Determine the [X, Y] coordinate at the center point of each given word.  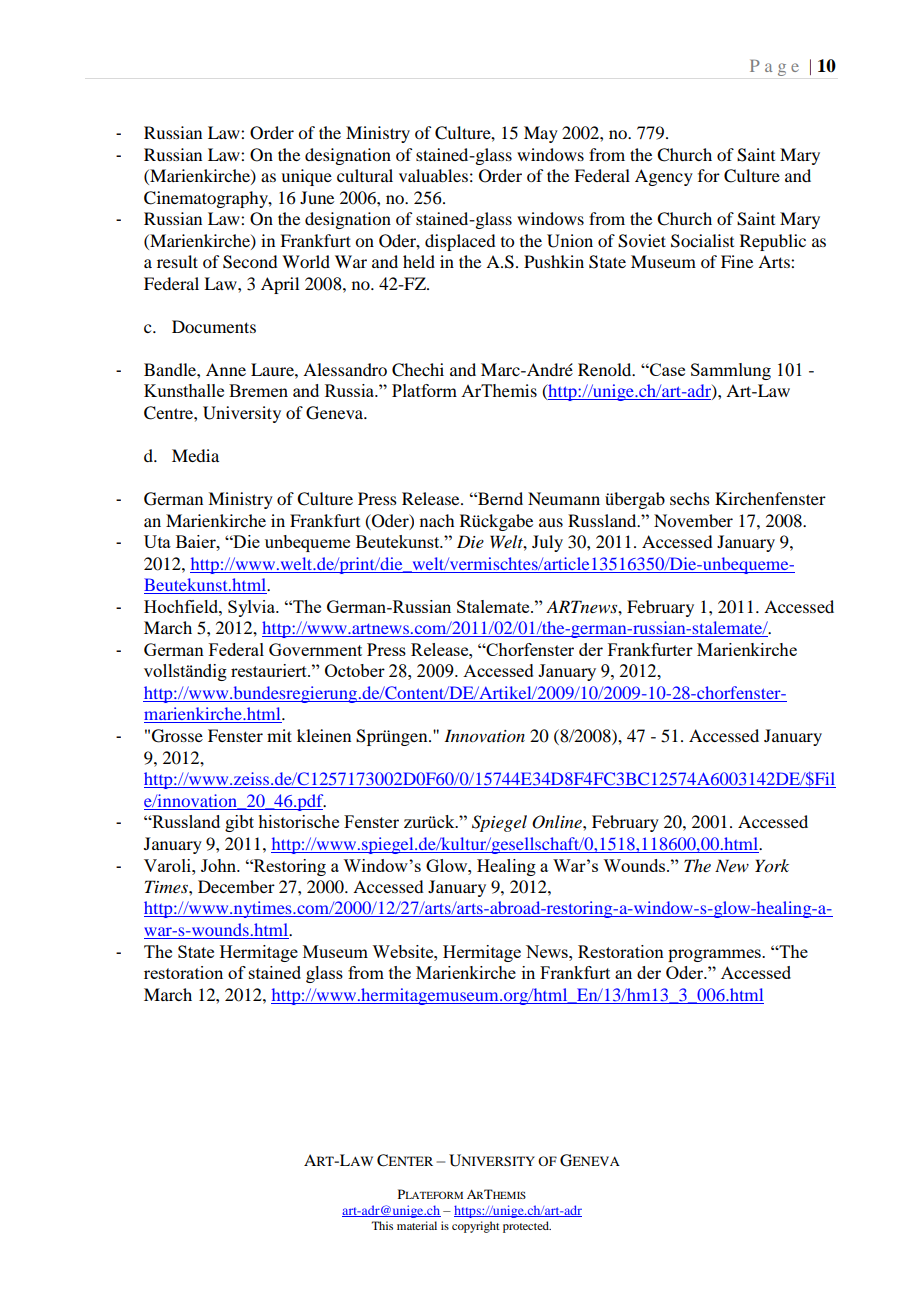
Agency [664, 177]
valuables [433, 175]
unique [306, 177]
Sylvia [253, 608]
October [355, 670]
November [693, 520]
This [382, 1225]
